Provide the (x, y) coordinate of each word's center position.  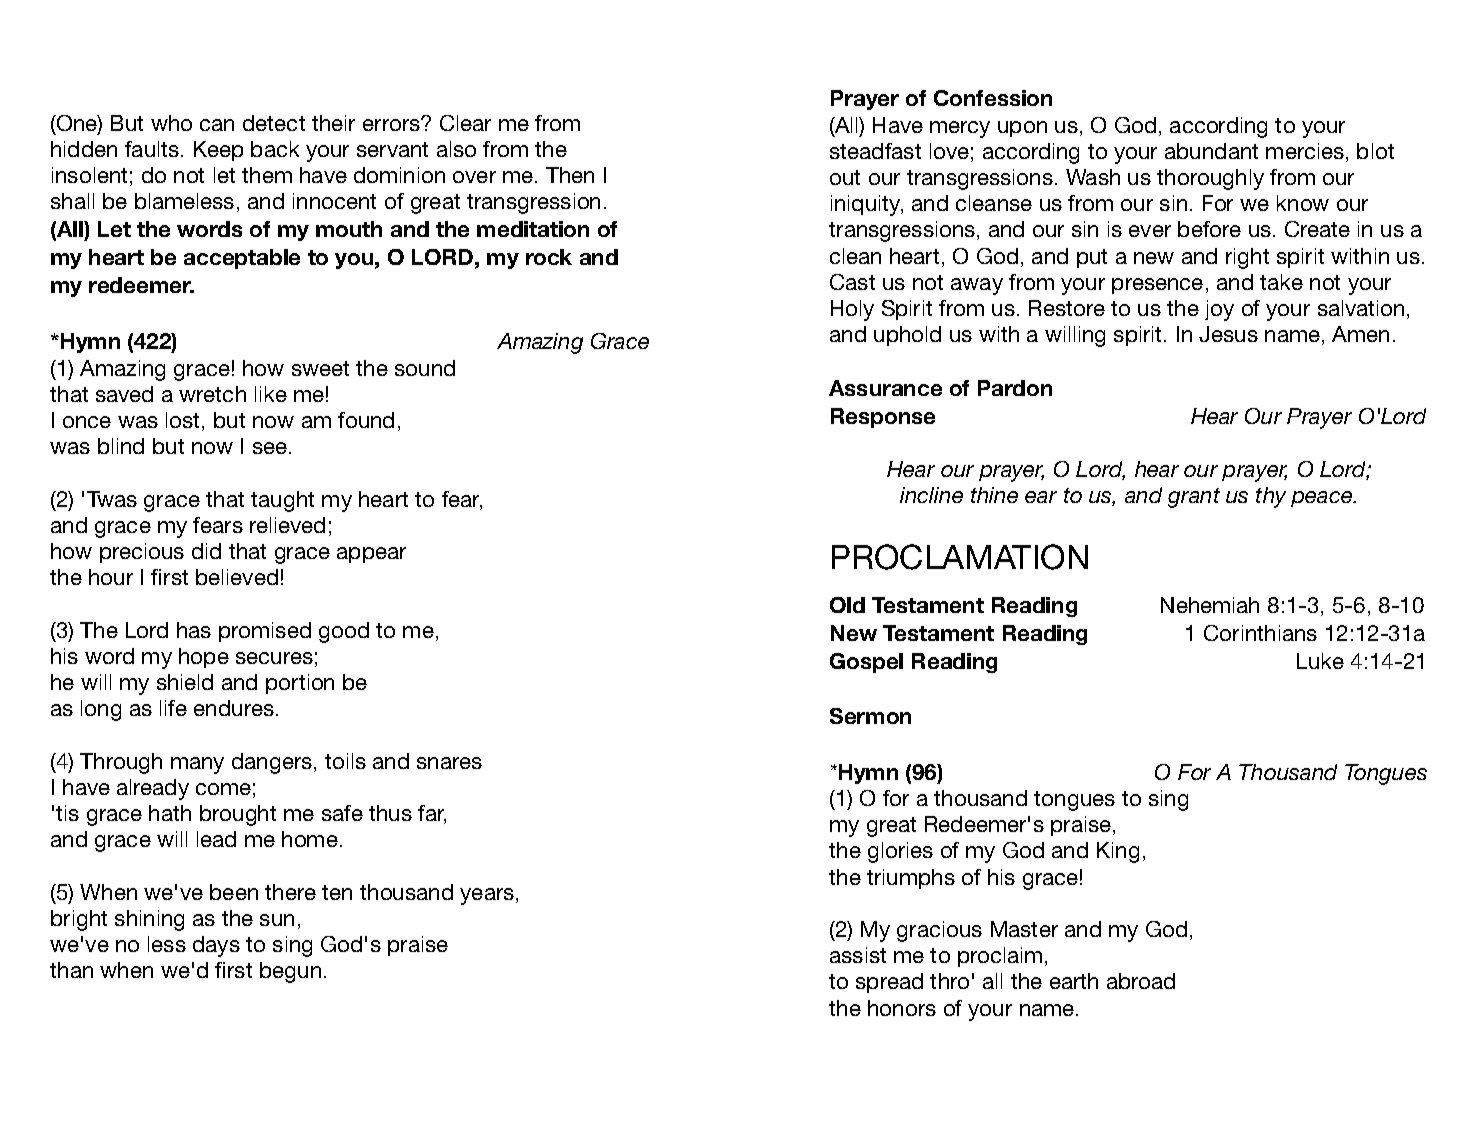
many (197, 765)
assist (858, 955)
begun (290, 972)
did (206, 551)
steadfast (875, 151)
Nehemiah (1210, 605)
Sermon (870, 716)
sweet (320, 368)
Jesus (1228, 334)
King (1118, 852)
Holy (852, 310)
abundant (1211, 151)
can (217, 125)
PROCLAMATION (960, 557)
